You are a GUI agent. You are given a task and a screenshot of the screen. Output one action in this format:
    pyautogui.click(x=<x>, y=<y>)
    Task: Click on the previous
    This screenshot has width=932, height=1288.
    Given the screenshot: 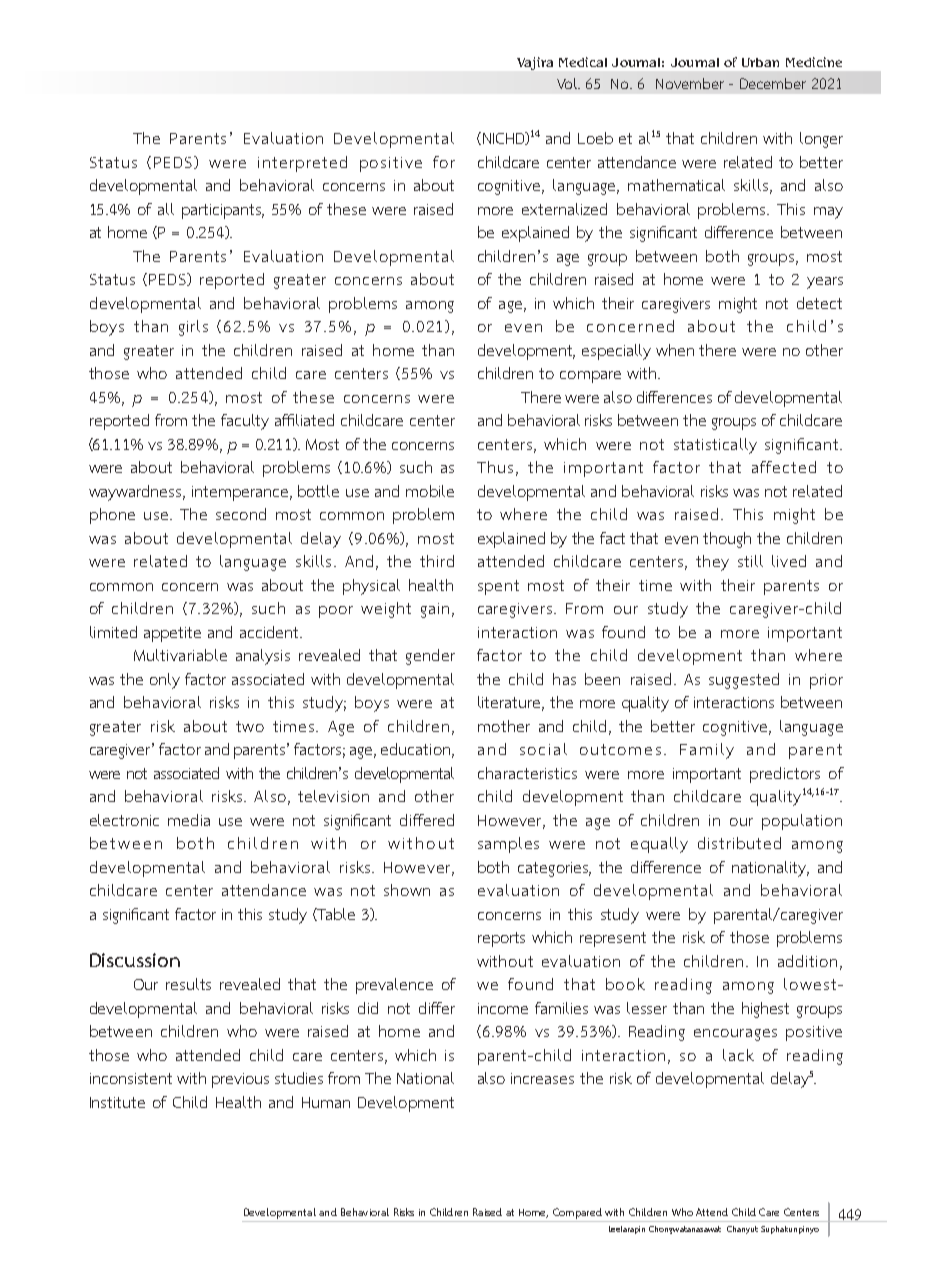 What is the action you would take?
    pyautogui.click(x=240, y=1080)
